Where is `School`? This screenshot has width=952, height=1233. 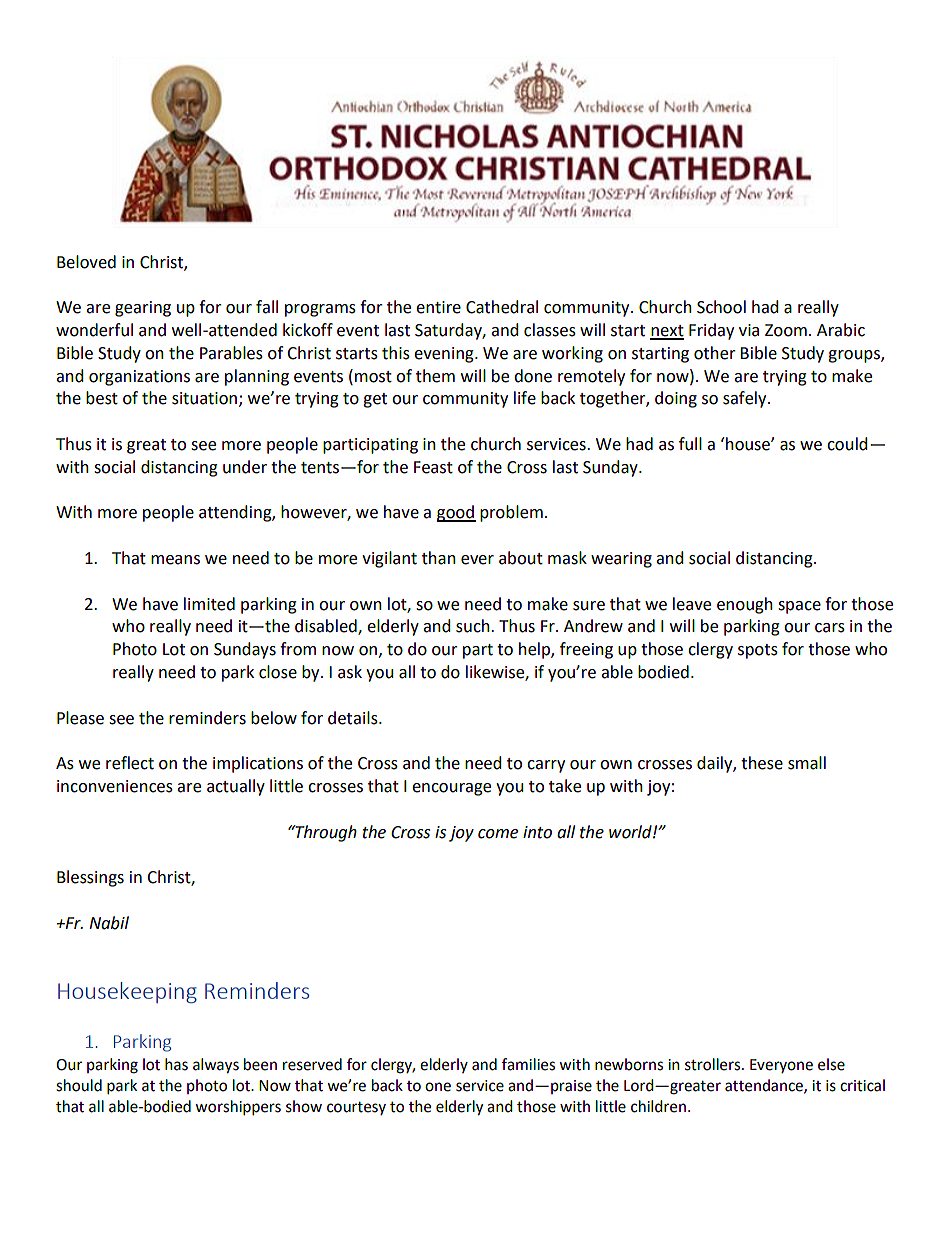 School is located at coordinates (721, 307).
